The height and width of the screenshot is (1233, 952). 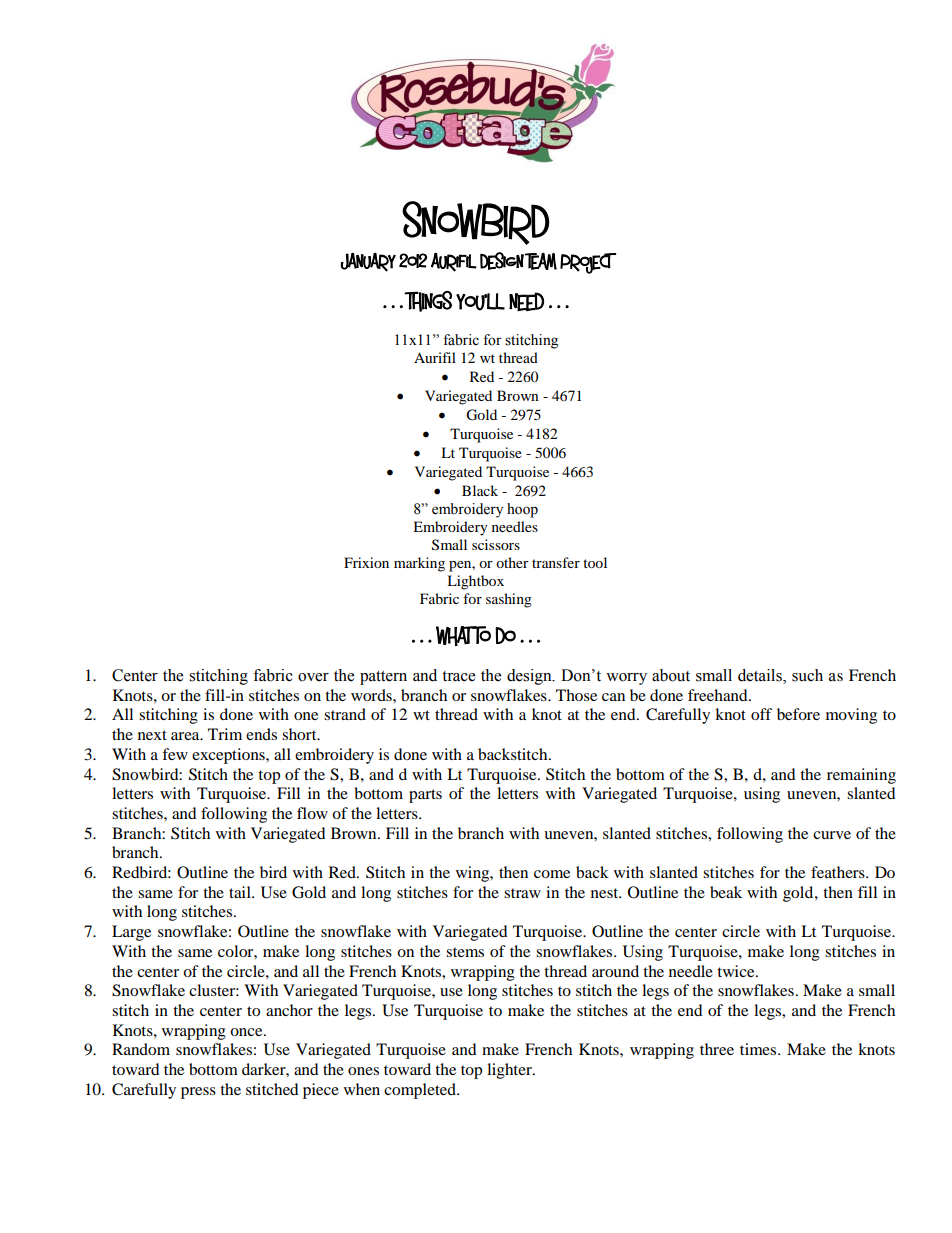 I want to click on THINGS, so click(x=428, y=301).
